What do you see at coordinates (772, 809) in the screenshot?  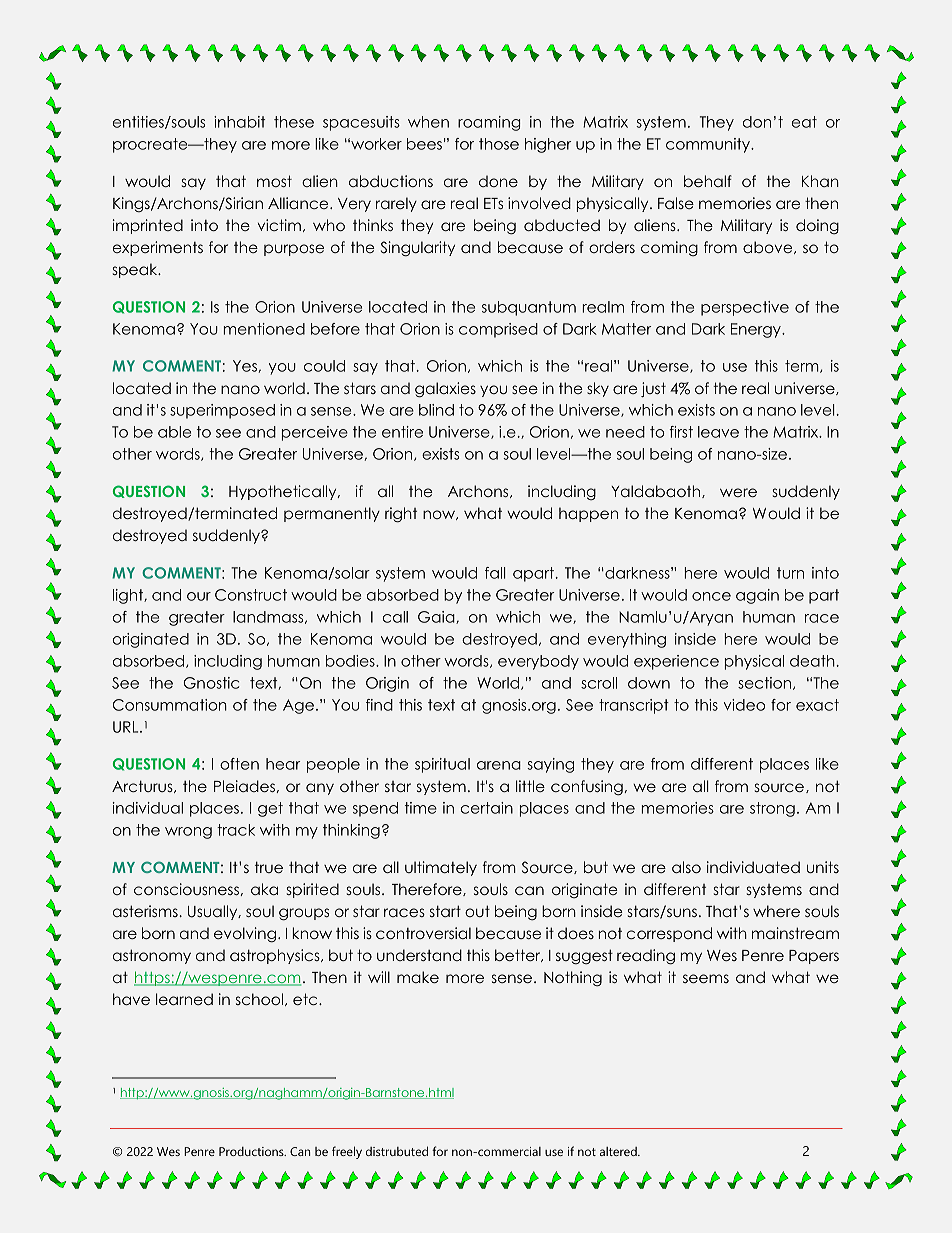 I see `strong` at bounding box center [772, 809].
